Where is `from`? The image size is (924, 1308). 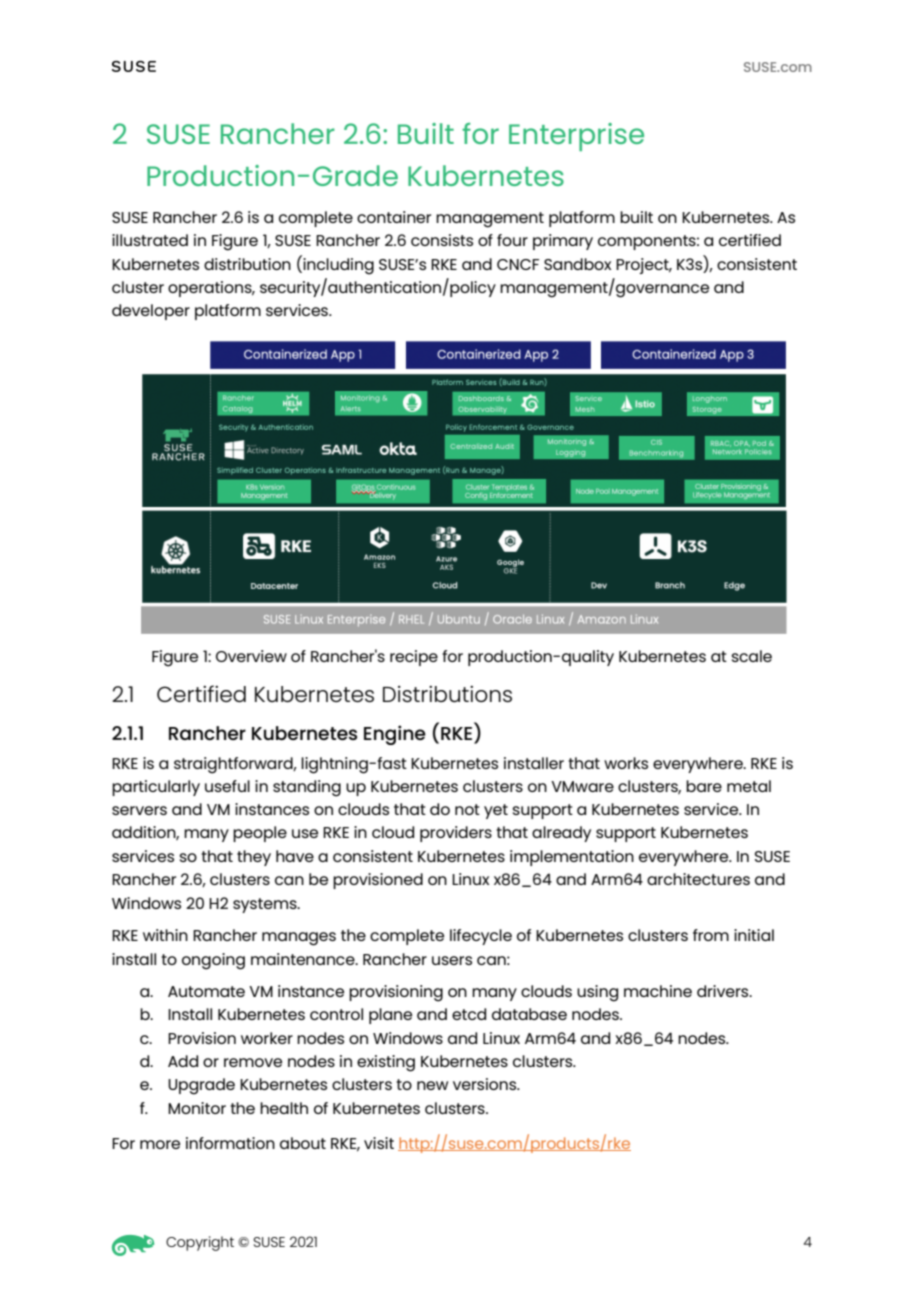 from is located at coordinates (711, 935).
